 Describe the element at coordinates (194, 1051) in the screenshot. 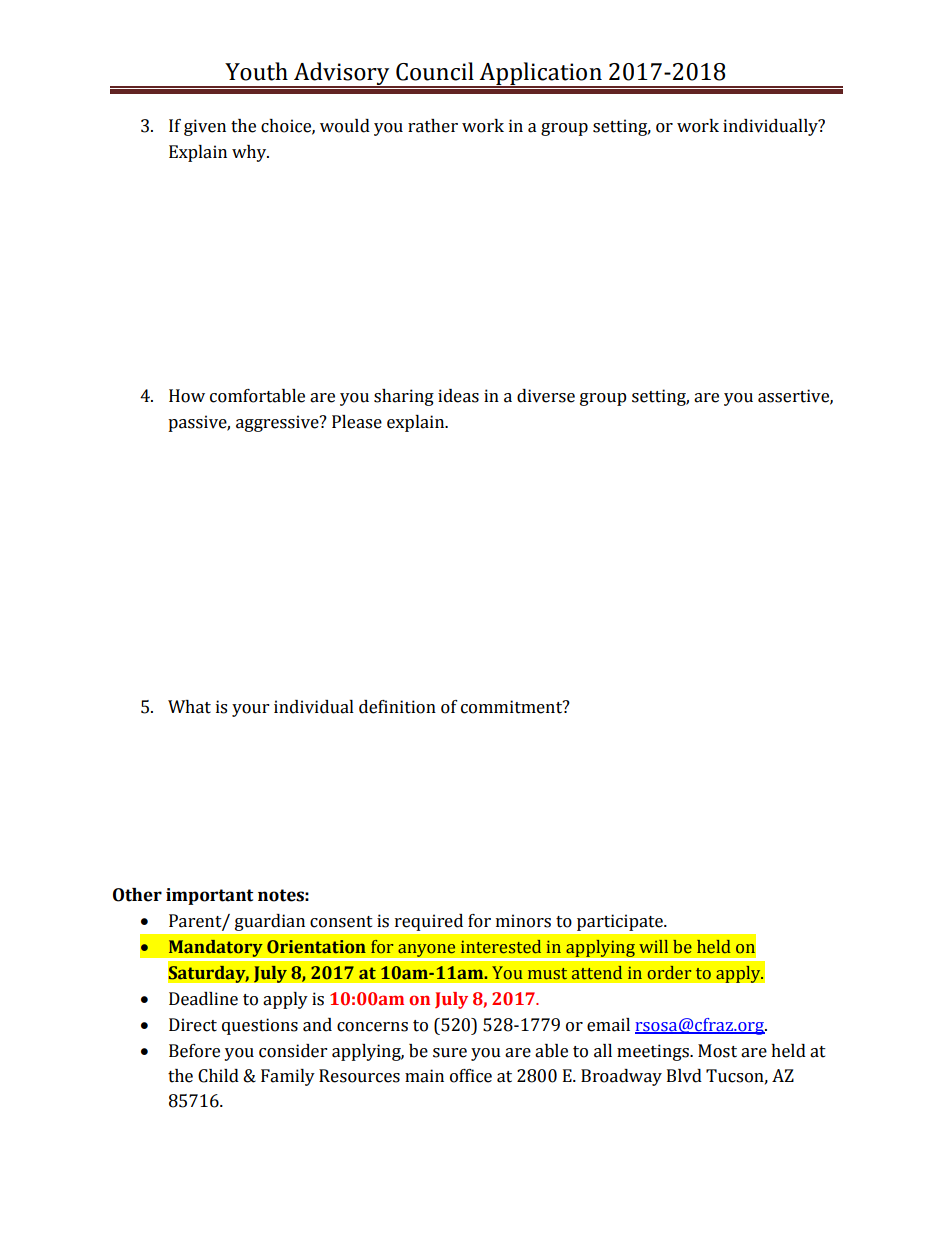

I see `Before` at that location.
